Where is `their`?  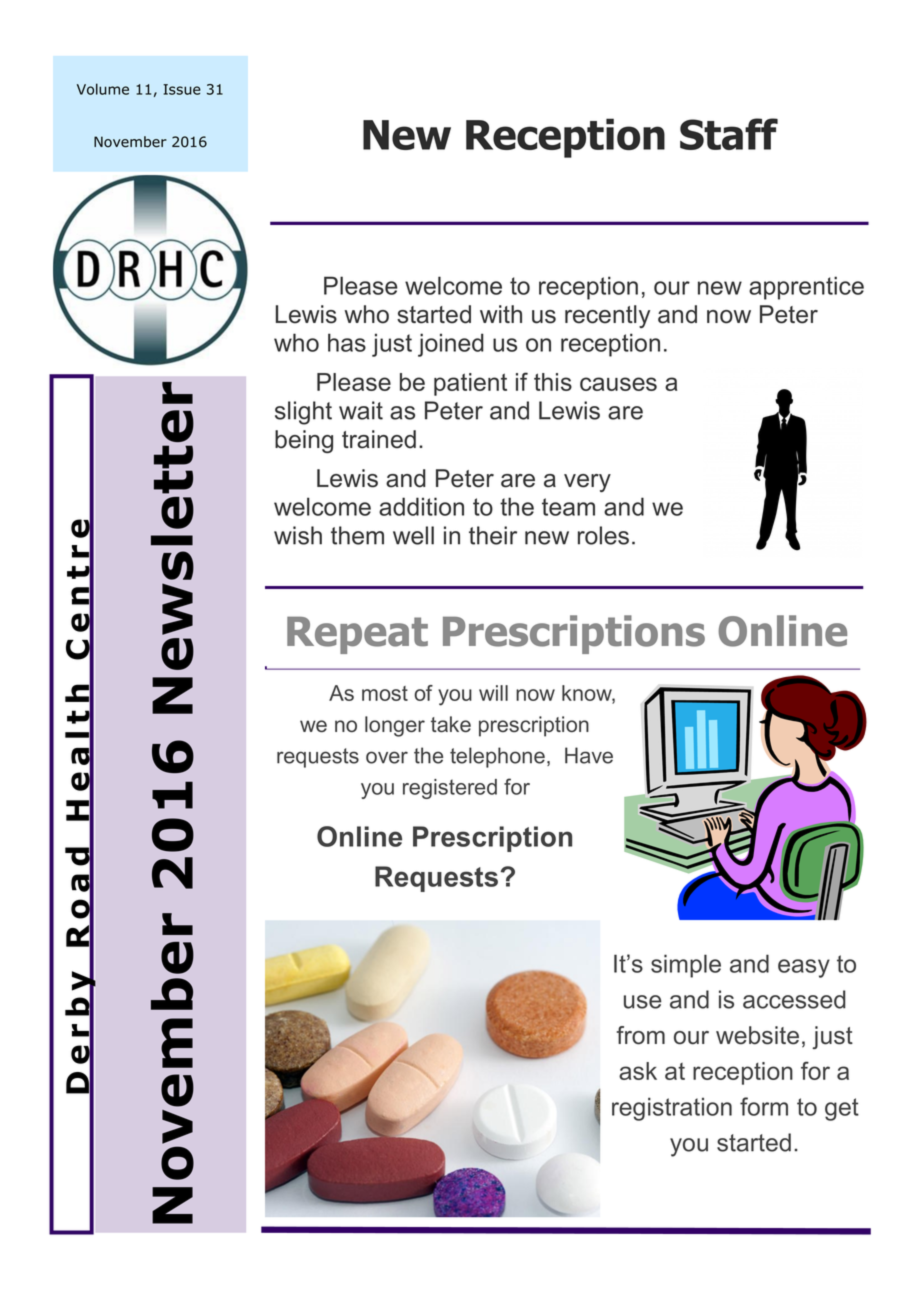
their is located at coordinates (493, 535).
